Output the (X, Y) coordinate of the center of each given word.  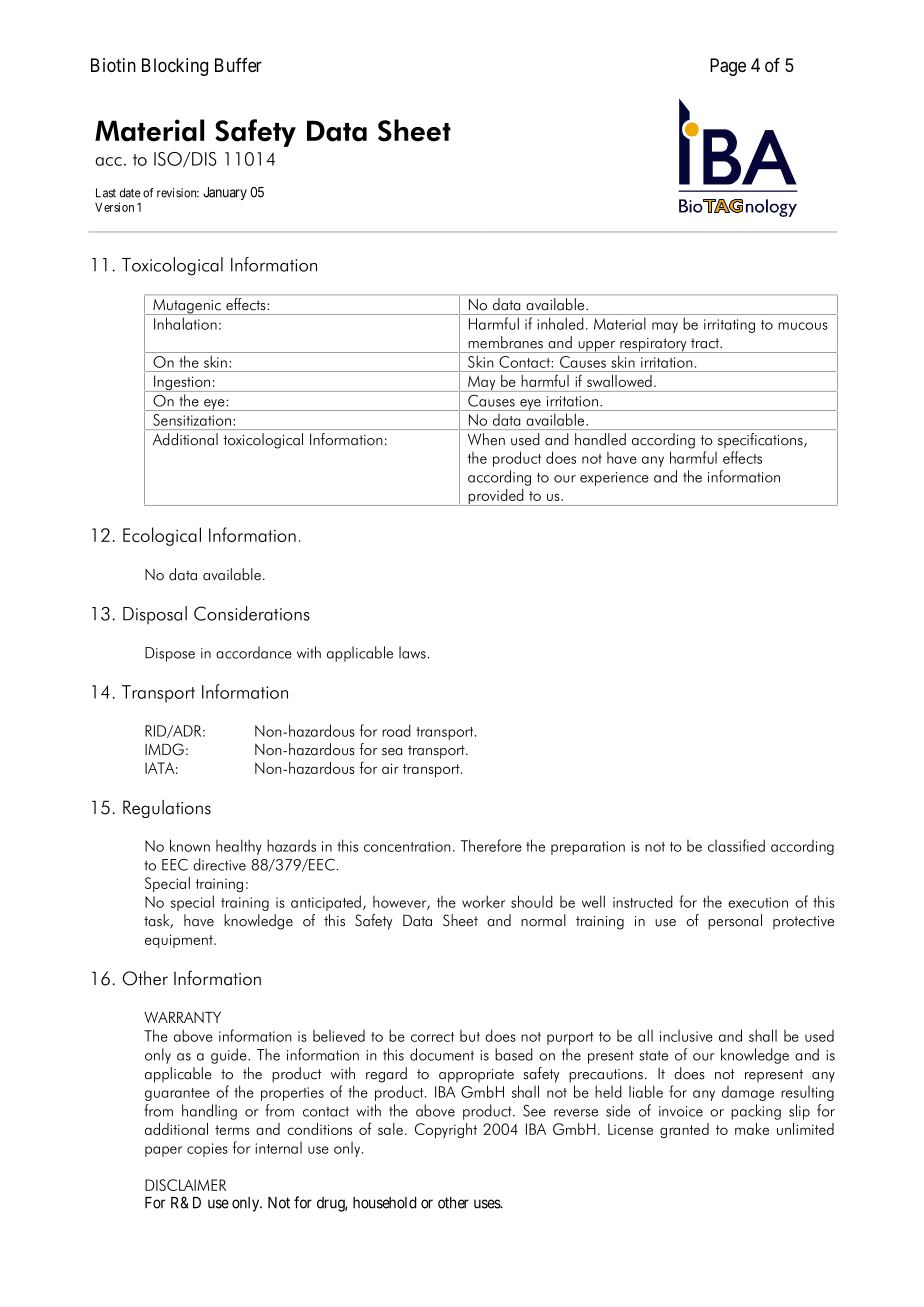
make (752, 1129)
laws (412, 652)
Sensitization (192, 420)
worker (483, 901)
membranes (505, 342)
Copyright (446, 1130)
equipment (180, 941)
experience (614, 479)
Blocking (175, 67)
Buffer (238, 65)
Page (728, 67)
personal (735, 922)
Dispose (170, 654)
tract (706, 343)
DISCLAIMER (185, 1185)
